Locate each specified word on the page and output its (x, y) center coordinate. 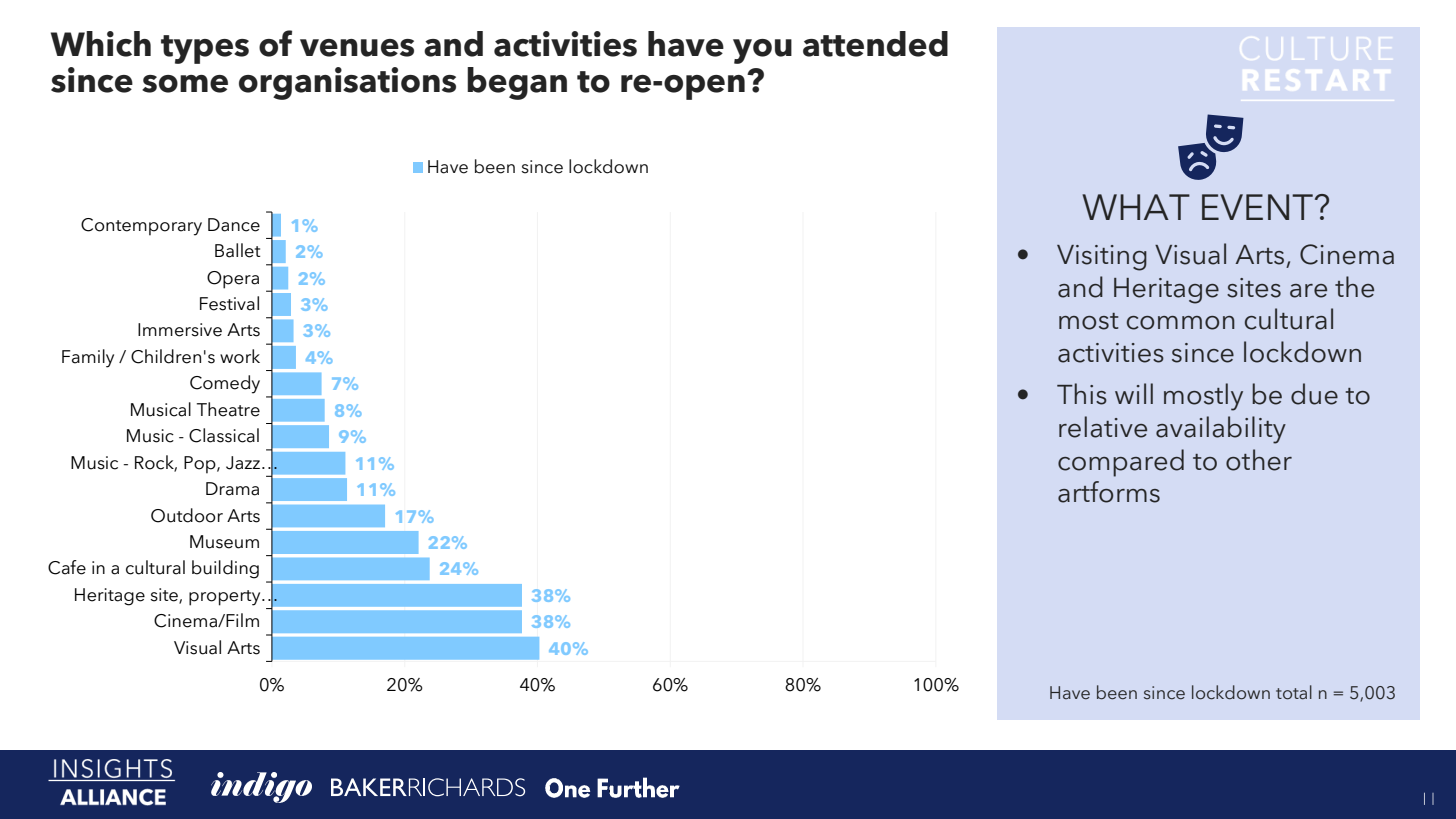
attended (875, 44)
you (762, 51)
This (1082, 394)
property (226, 598)
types (205, 49)
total (1294, 692)
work (240, 356)
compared (1121, 463)
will (1134, 393)
